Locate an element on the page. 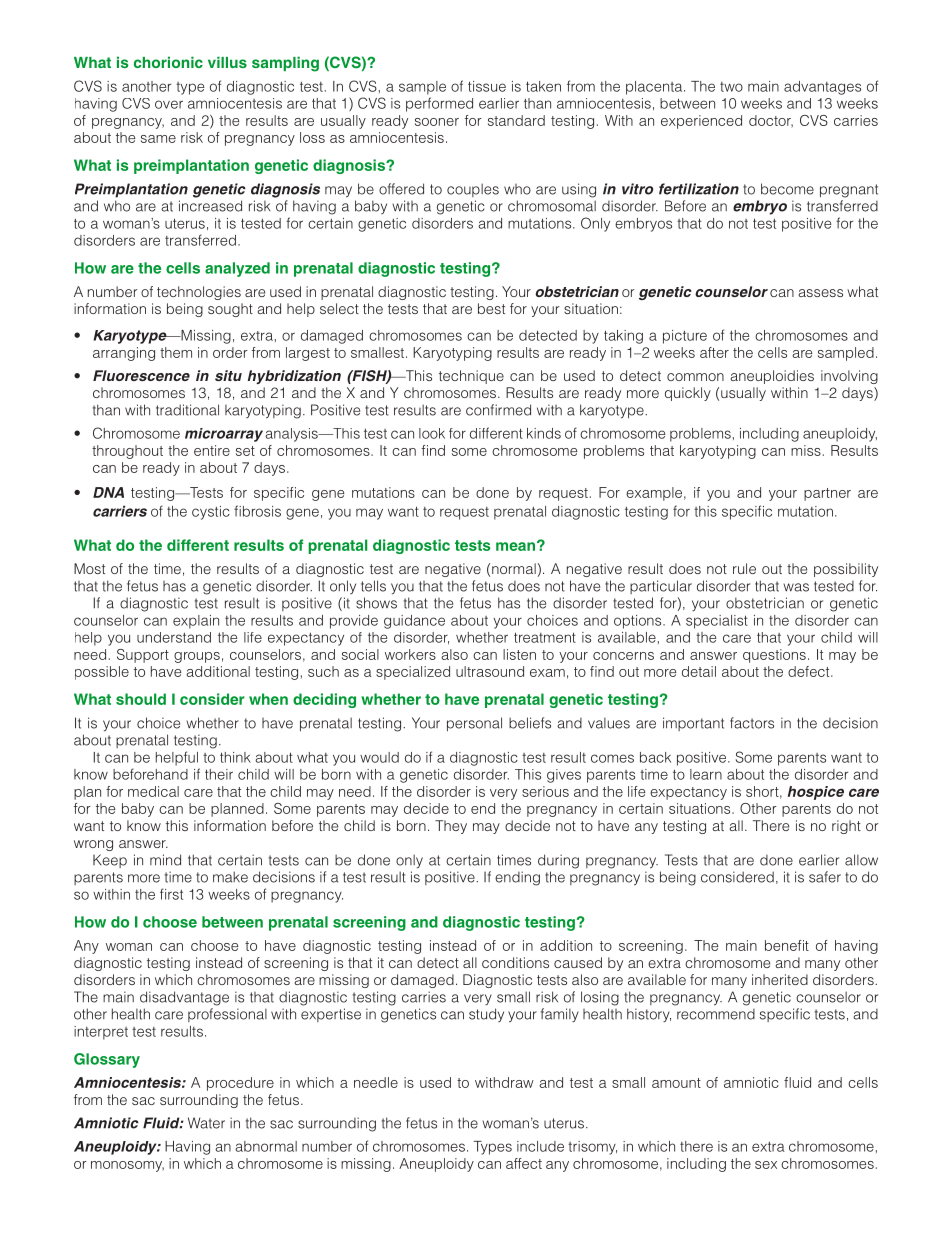 This document has width=952, height=1233. sex is located at coordinates (766, 1165).
